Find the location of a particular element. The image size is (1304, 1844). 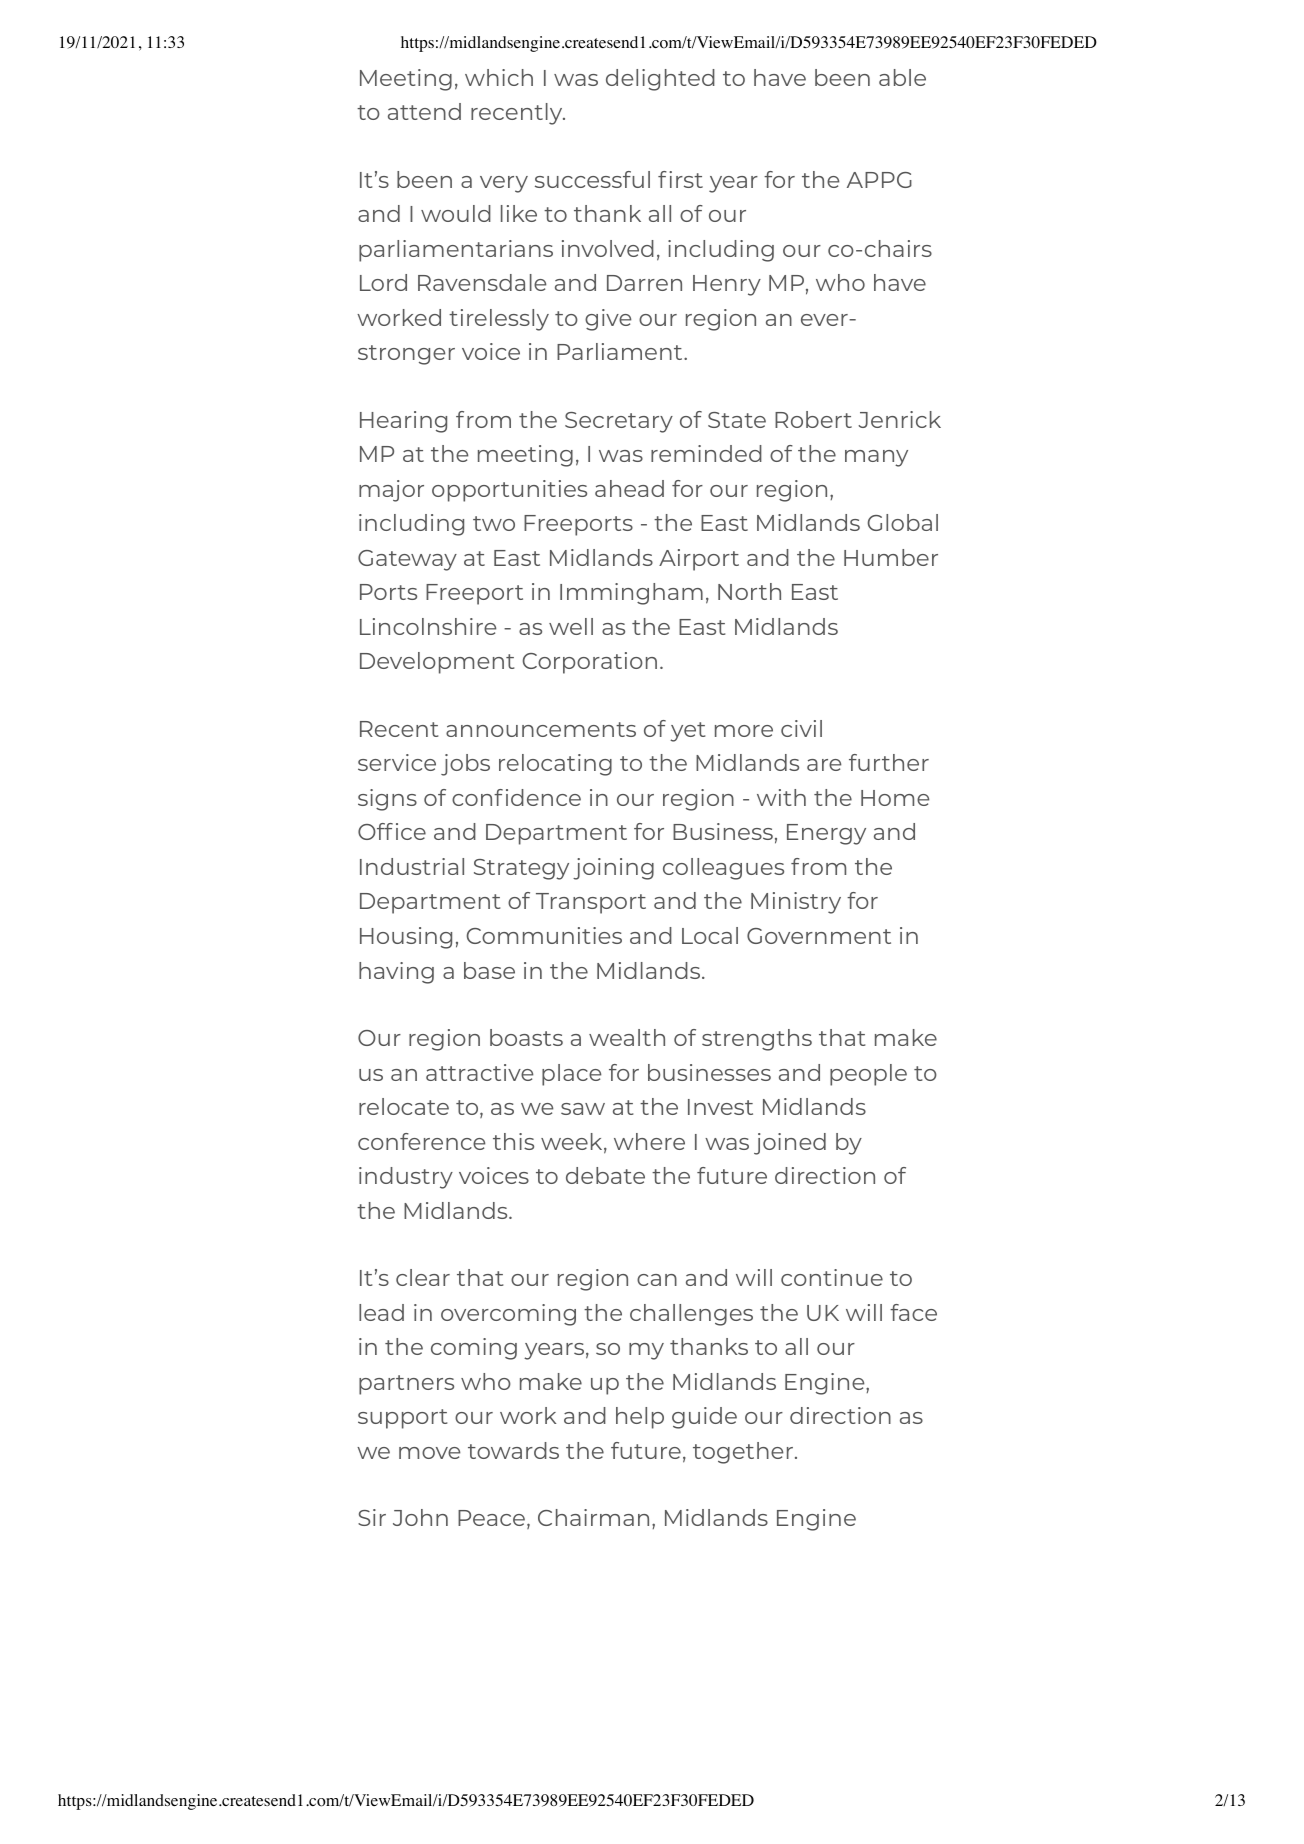

move is located at coordinates (429, 1453).
